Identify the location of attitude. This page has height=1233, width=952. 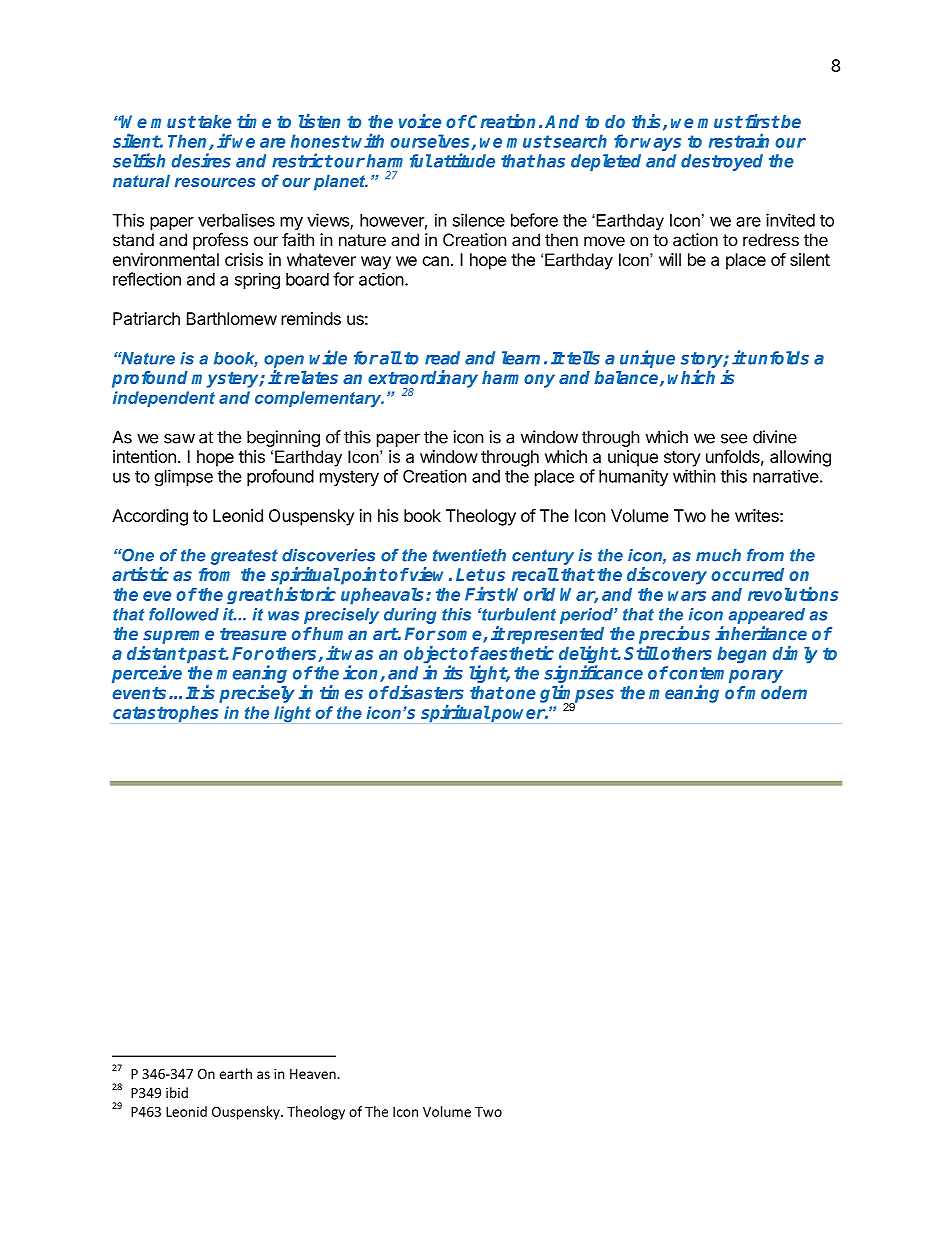
(464, 160).
